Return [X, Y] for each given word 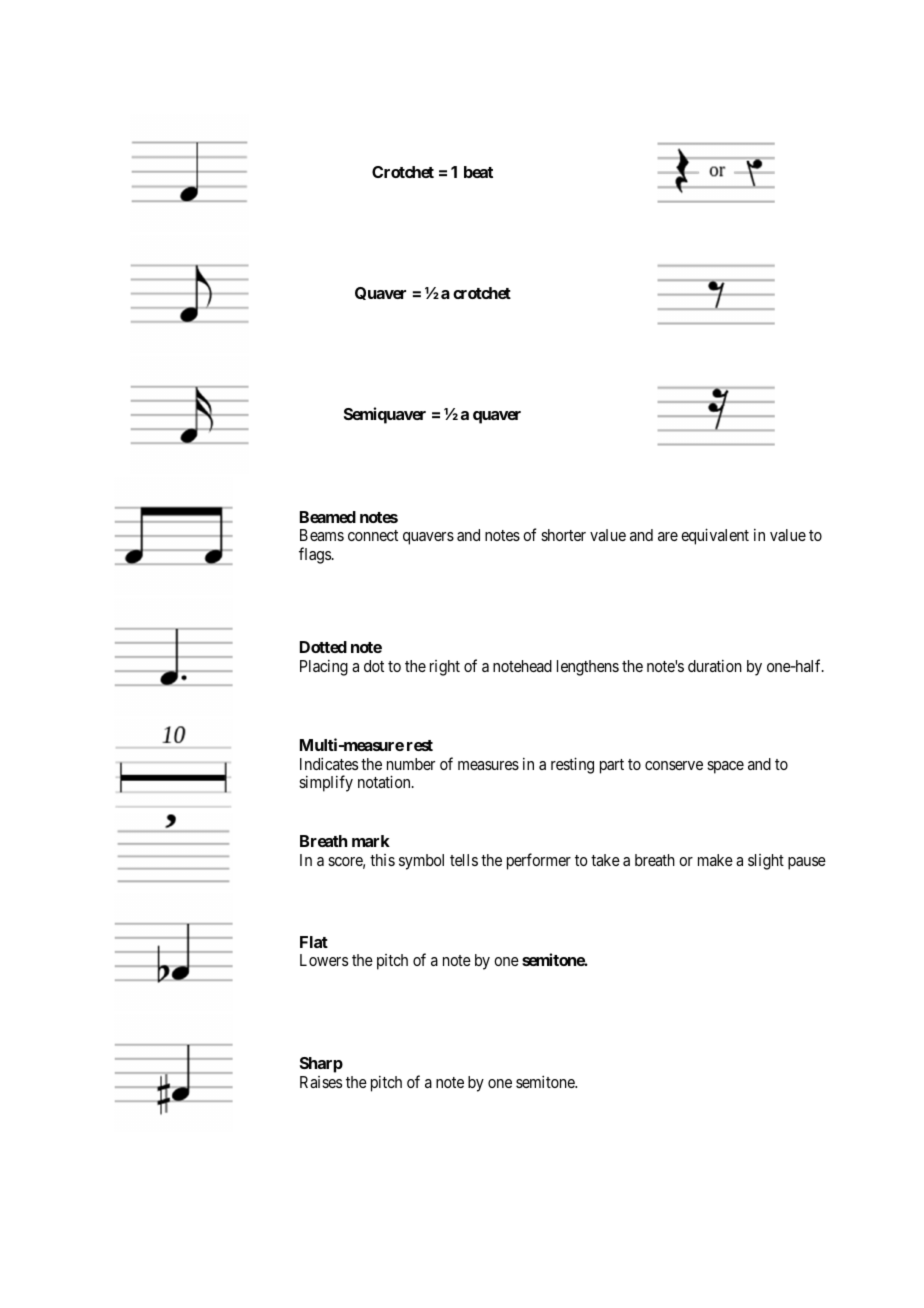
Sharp [321, 1065]
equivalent [715, 536]
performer [539, 861]
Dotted [323, 647]
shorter [563, 535]
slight [766, 862]
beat [478, 172]
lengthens [588, 668]
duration [715, 666]
